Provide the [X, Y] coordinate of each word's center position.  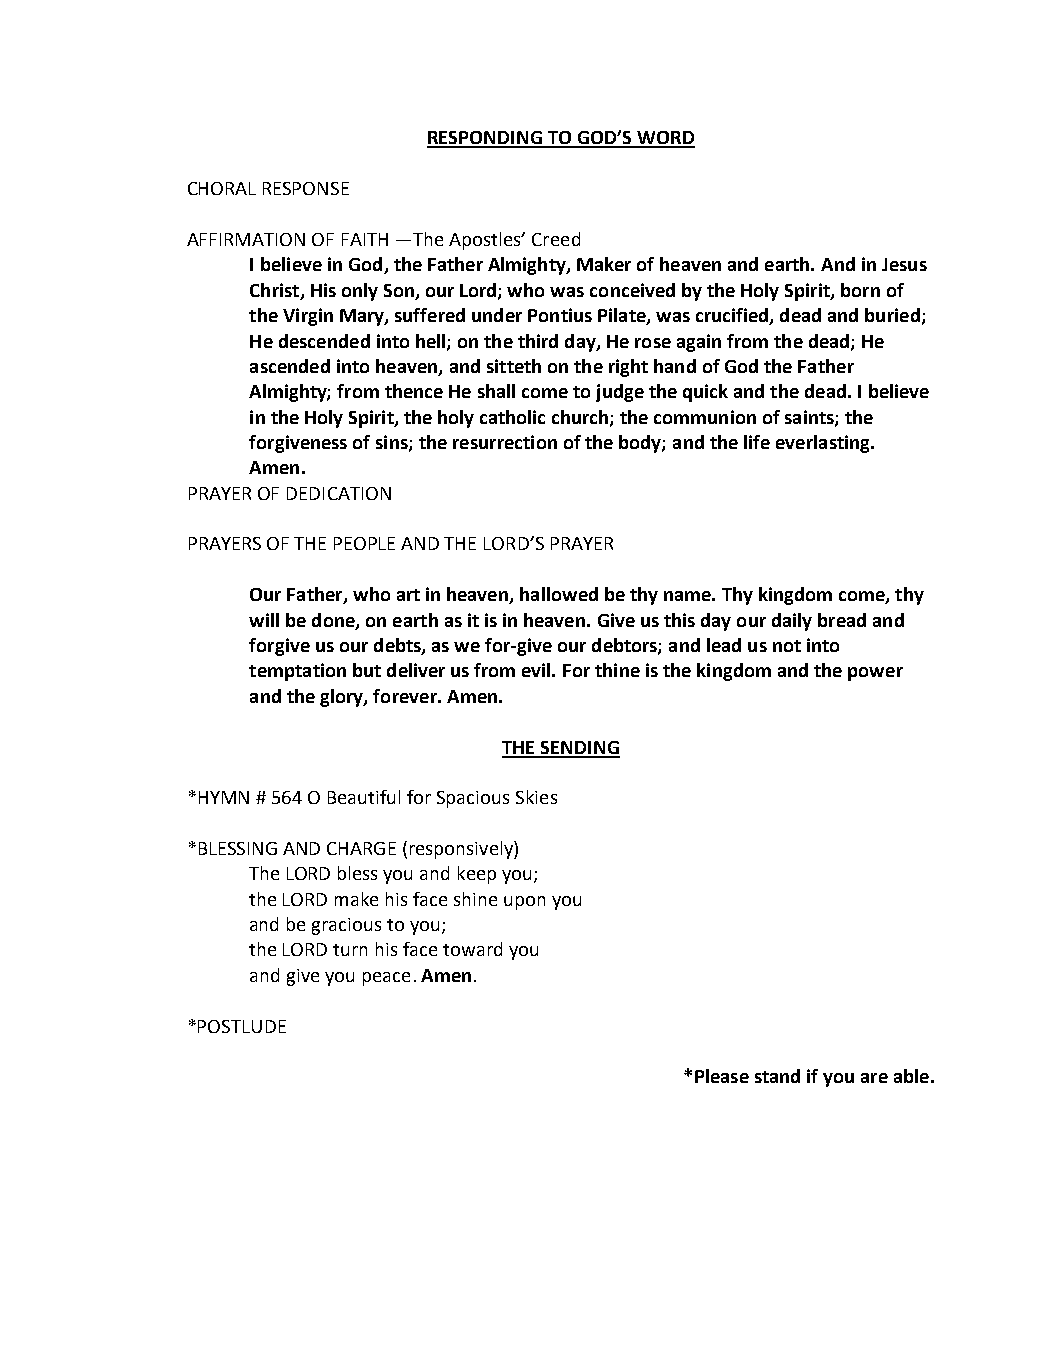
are [874, 1078]
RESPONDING [485, 139]
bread [842, 620]
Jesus [904, 264]
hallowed [559, 594]
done [334, 621]
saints [810, 418]
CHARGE [361, 848]
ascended [290, 366]
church [581, 418]
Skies [536, 797]
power [875, 674]
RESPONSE [306, 188]
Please [722, 1076]
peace [386, 979]
